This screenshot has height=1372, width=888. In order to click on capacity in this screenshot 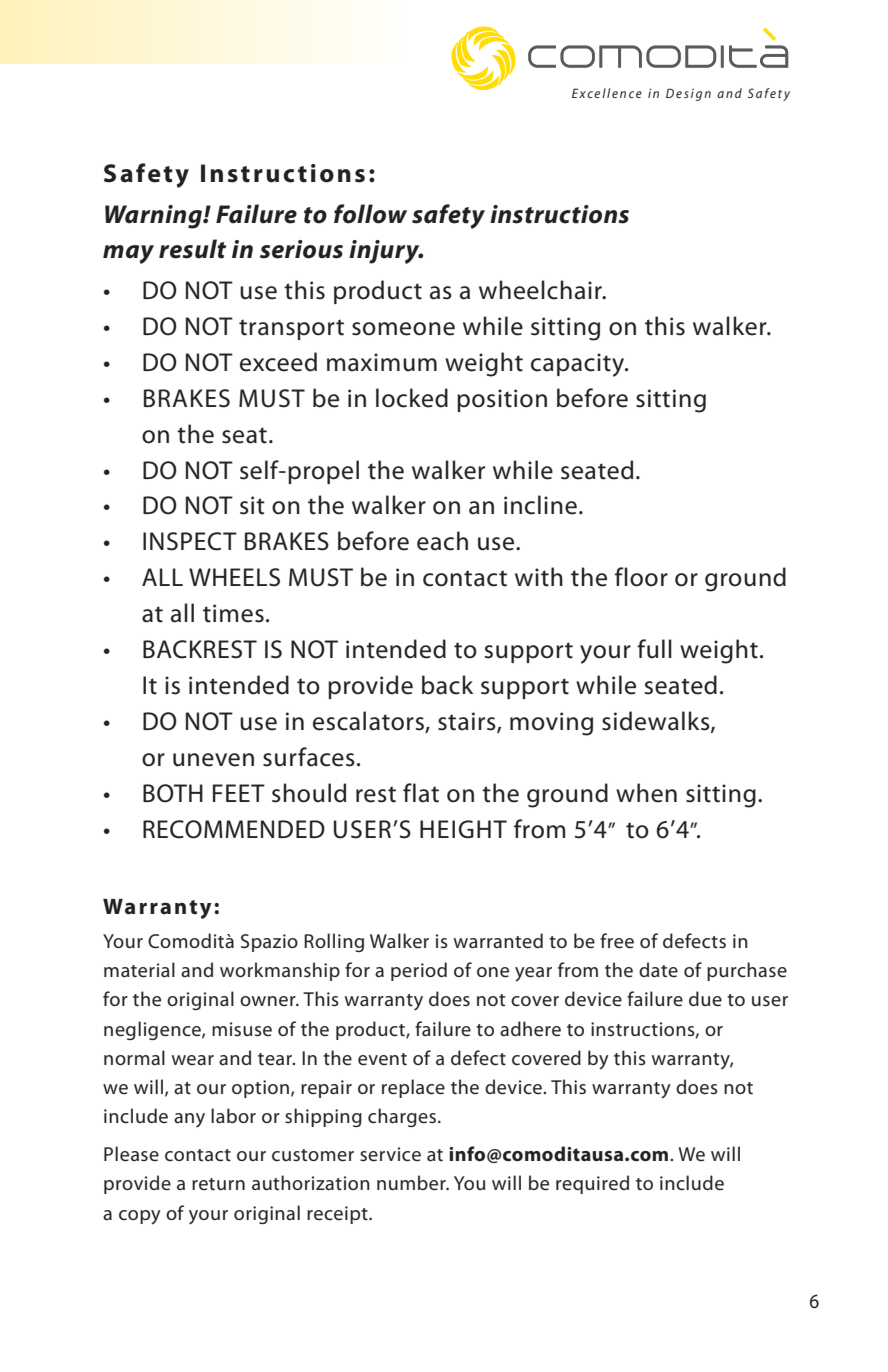, I will do `click(579, 365)`.
